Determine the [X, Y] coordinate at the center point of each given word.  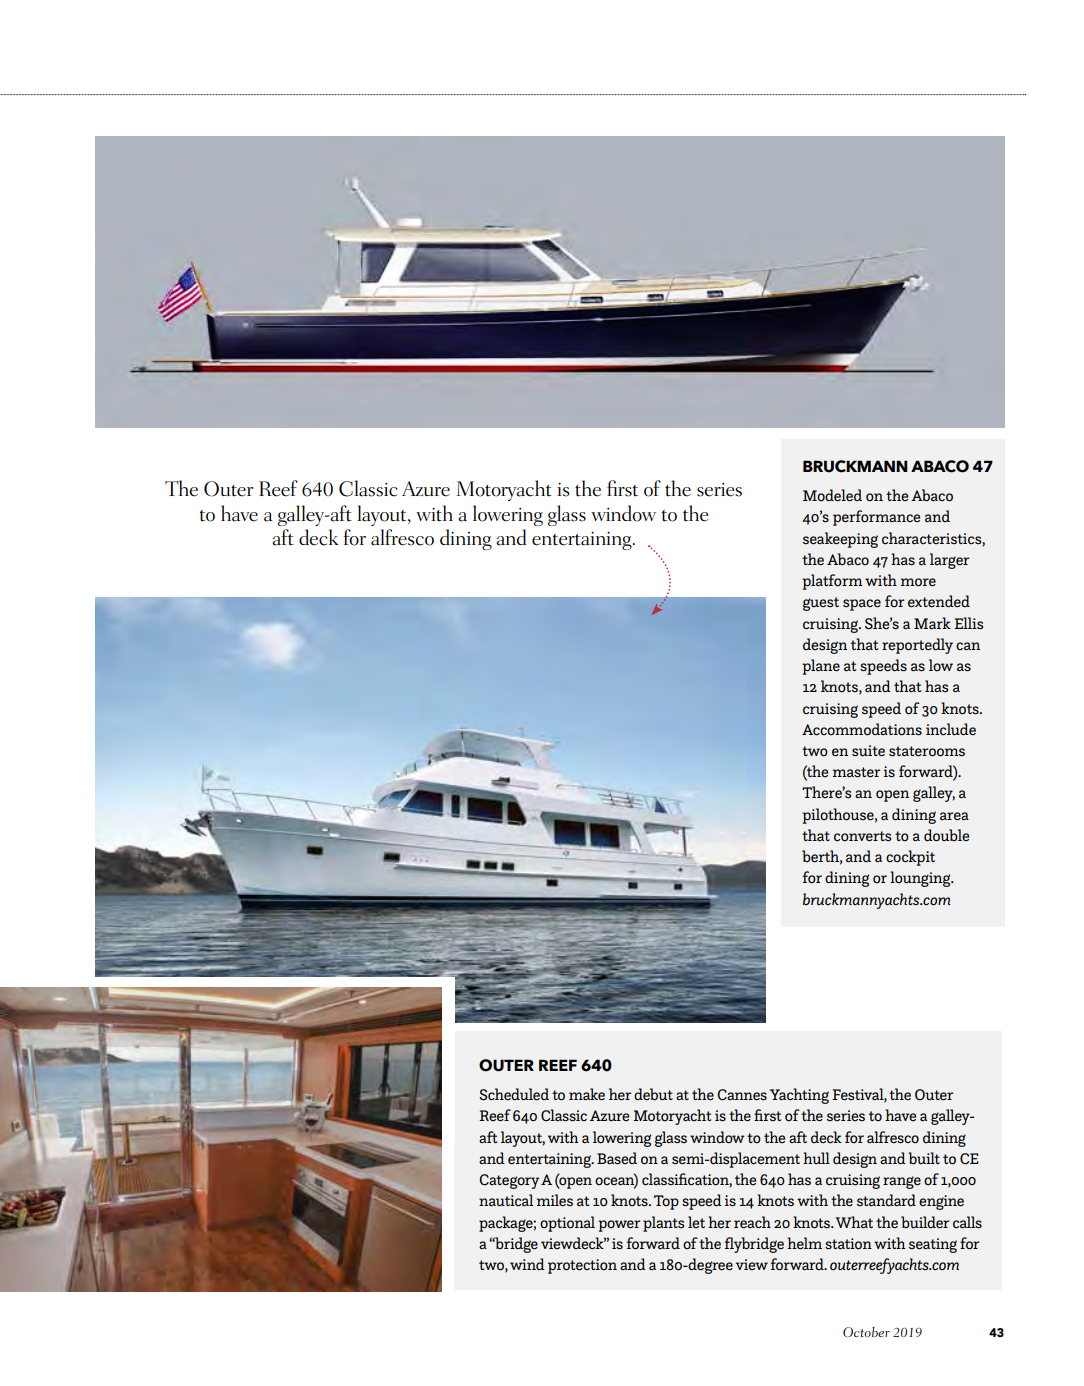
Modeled [832, 495]
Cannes [742, 1095]
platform [832, 582]
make [587, 1094]
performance [876, 518]
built [924, 1158]
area [954, 816]
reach [752, 1222]
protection [582, 1266]
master [856, 772]
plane [821, 667]
